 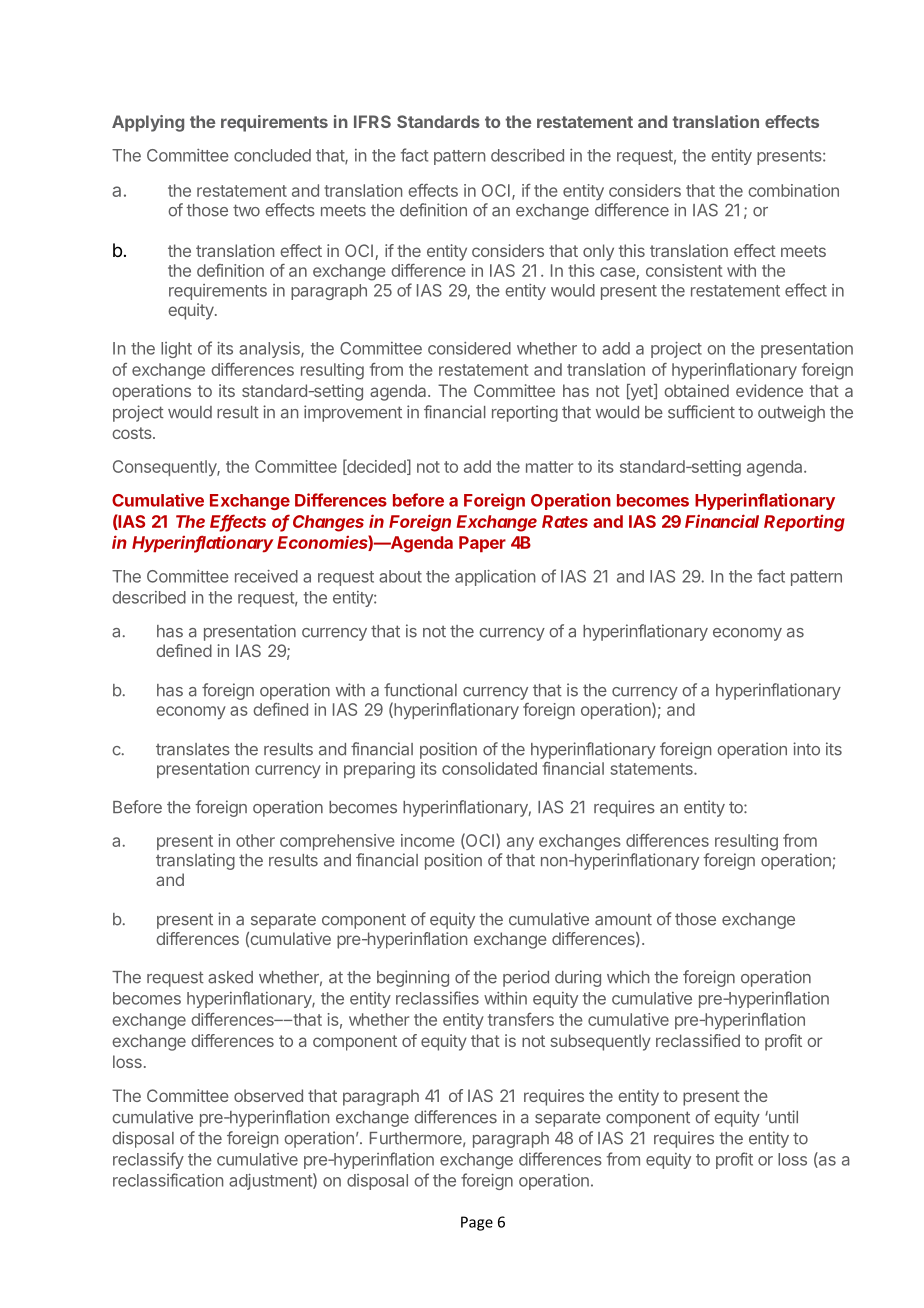 I want to click on into, so click(x=806, y=749).
